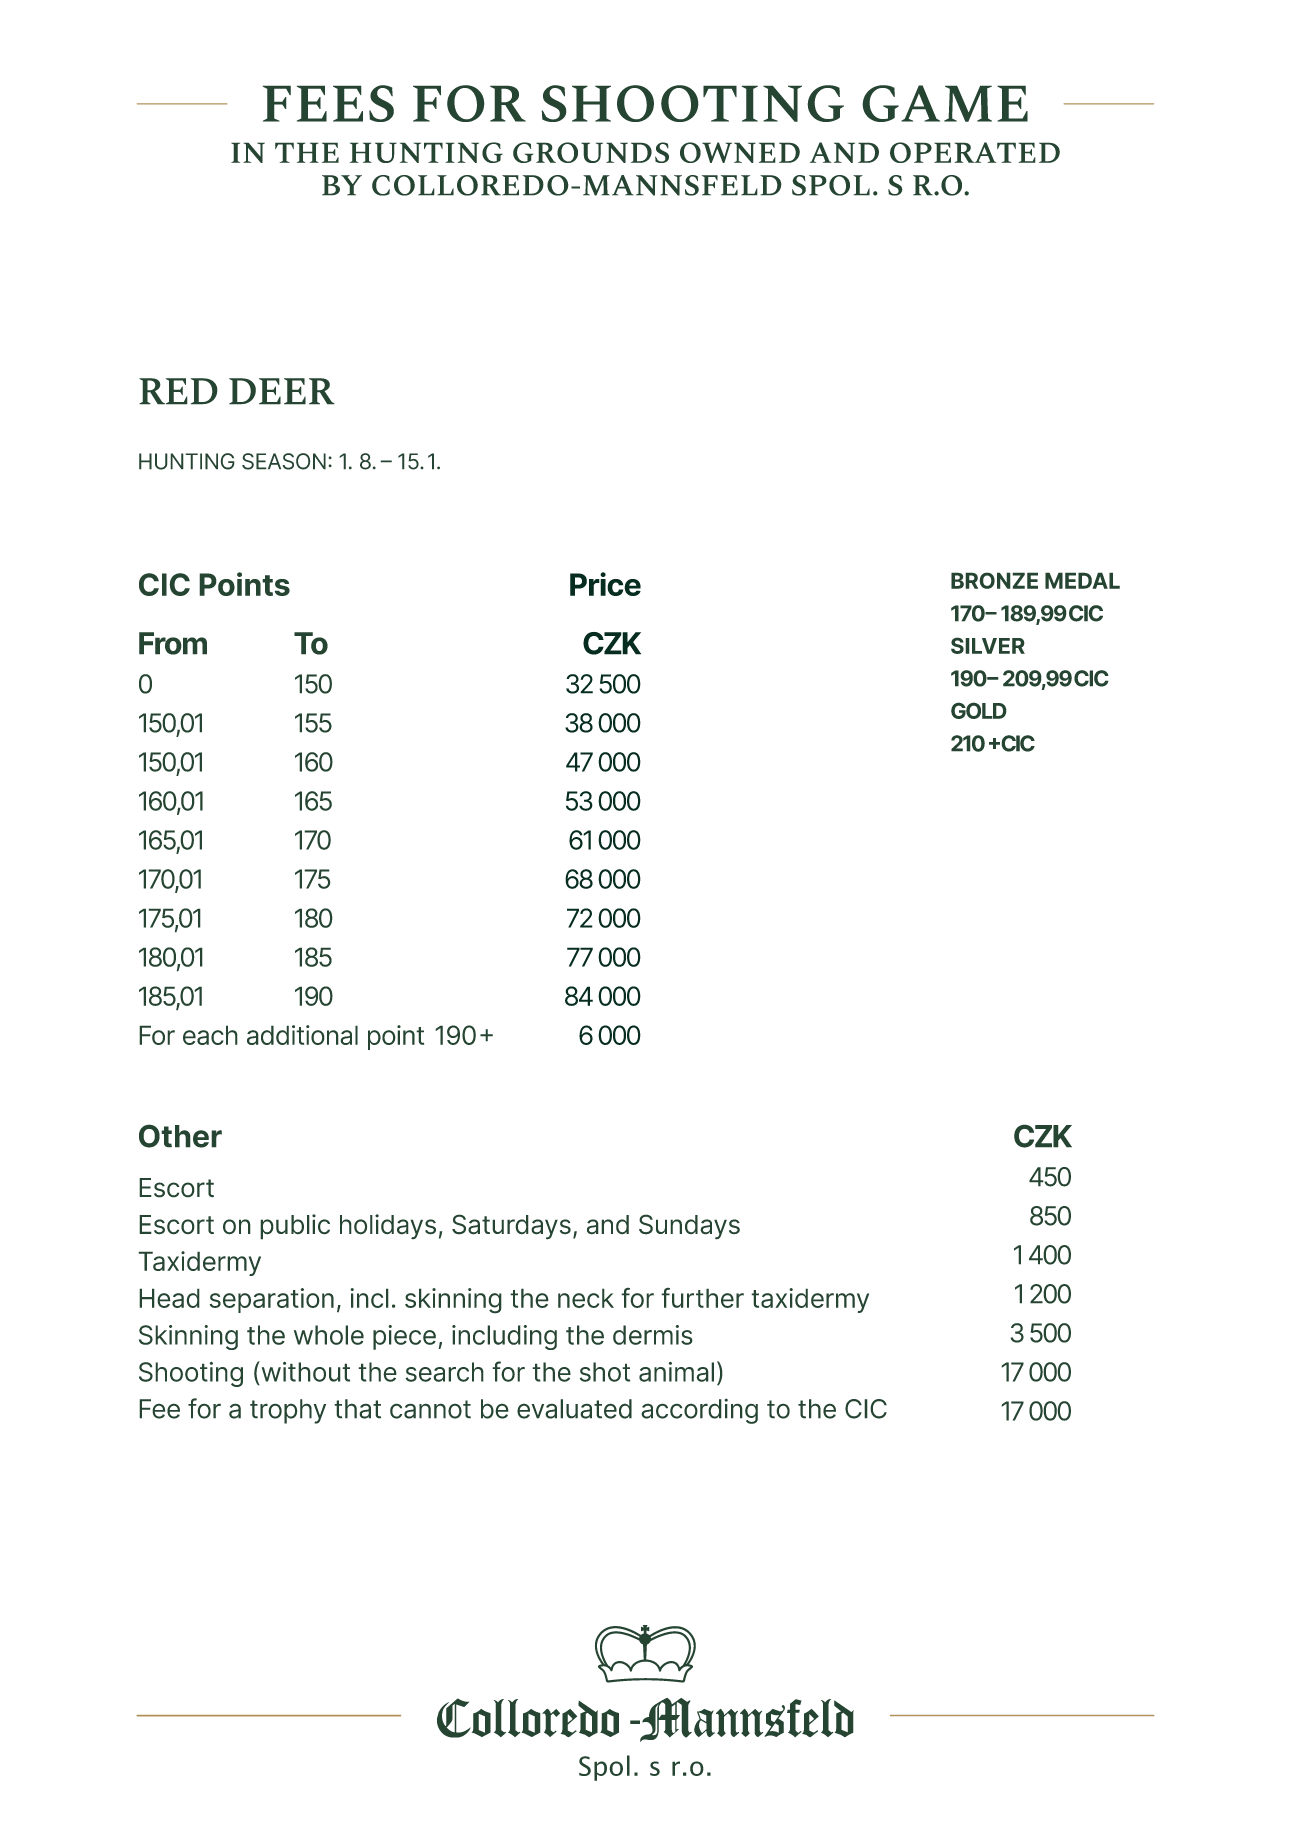 This screenshot has width=1291, height=1826. Describe the element at coordinates (975, 152) in the screenshot. I see `OPERATED` at that location.
